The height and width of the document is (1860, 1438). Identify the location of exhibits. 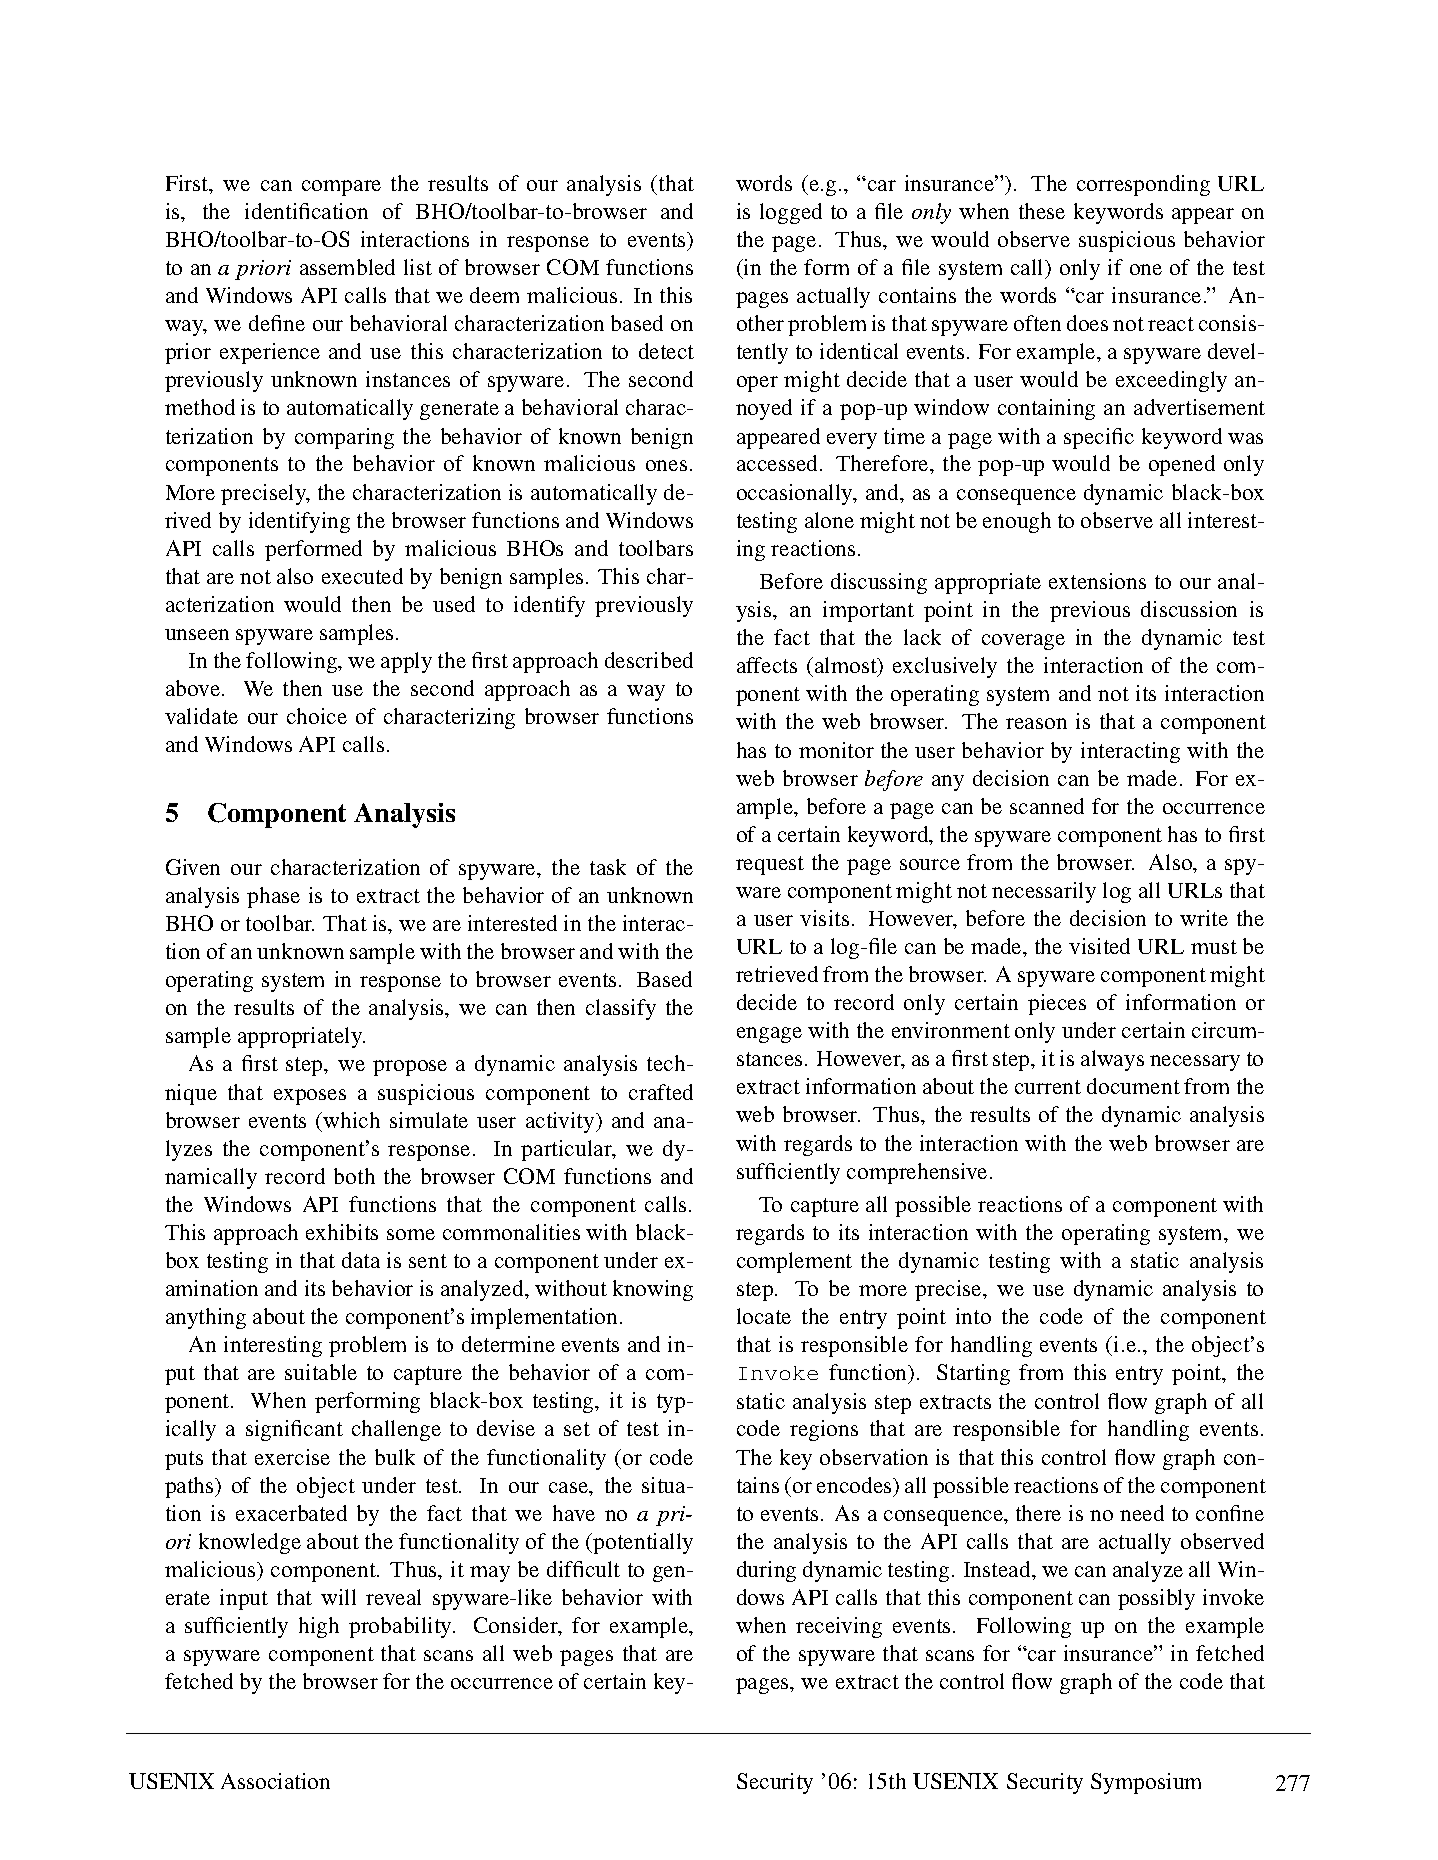
(342, 1232).
